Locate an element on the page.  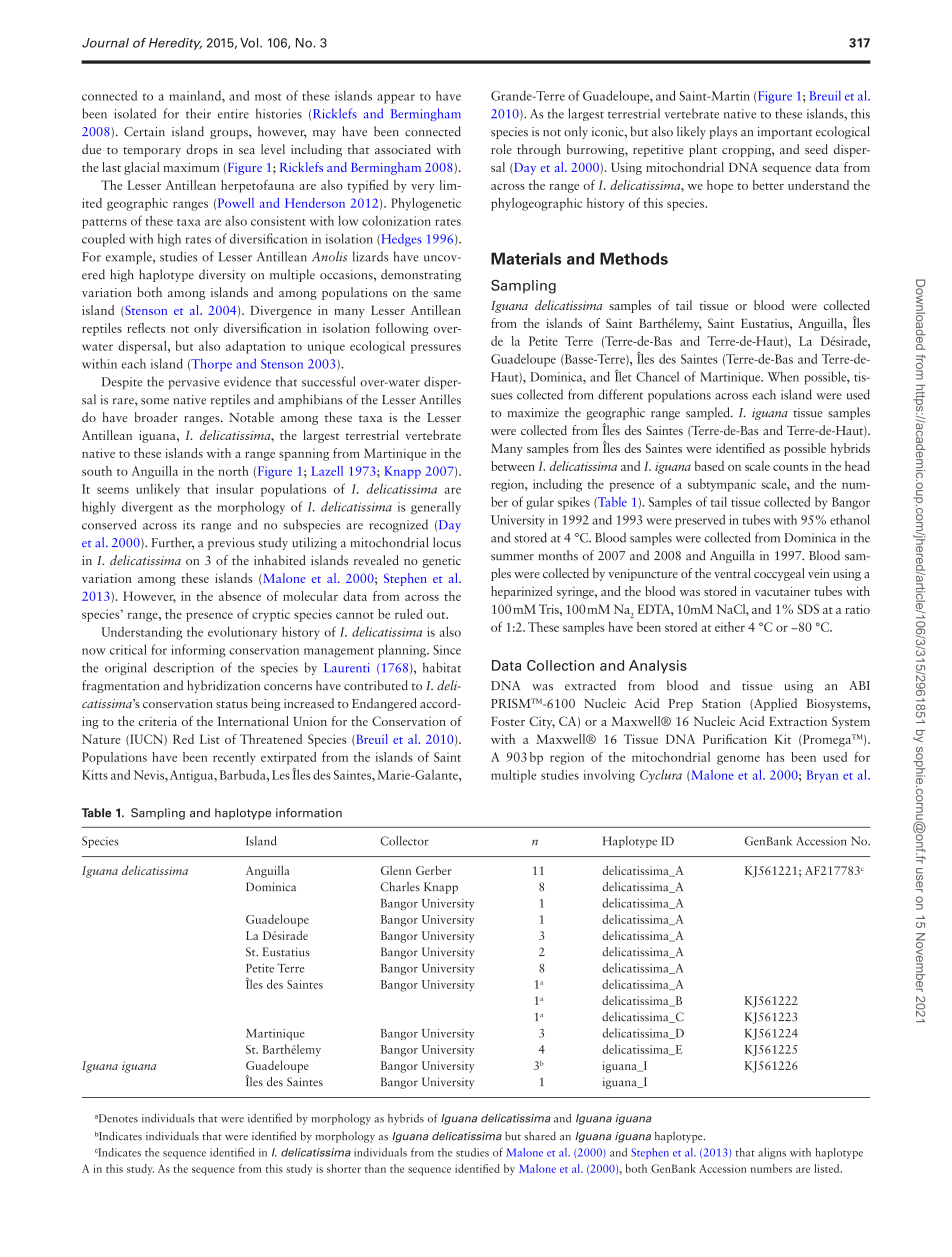
When is located at coordinates (783, 376).
